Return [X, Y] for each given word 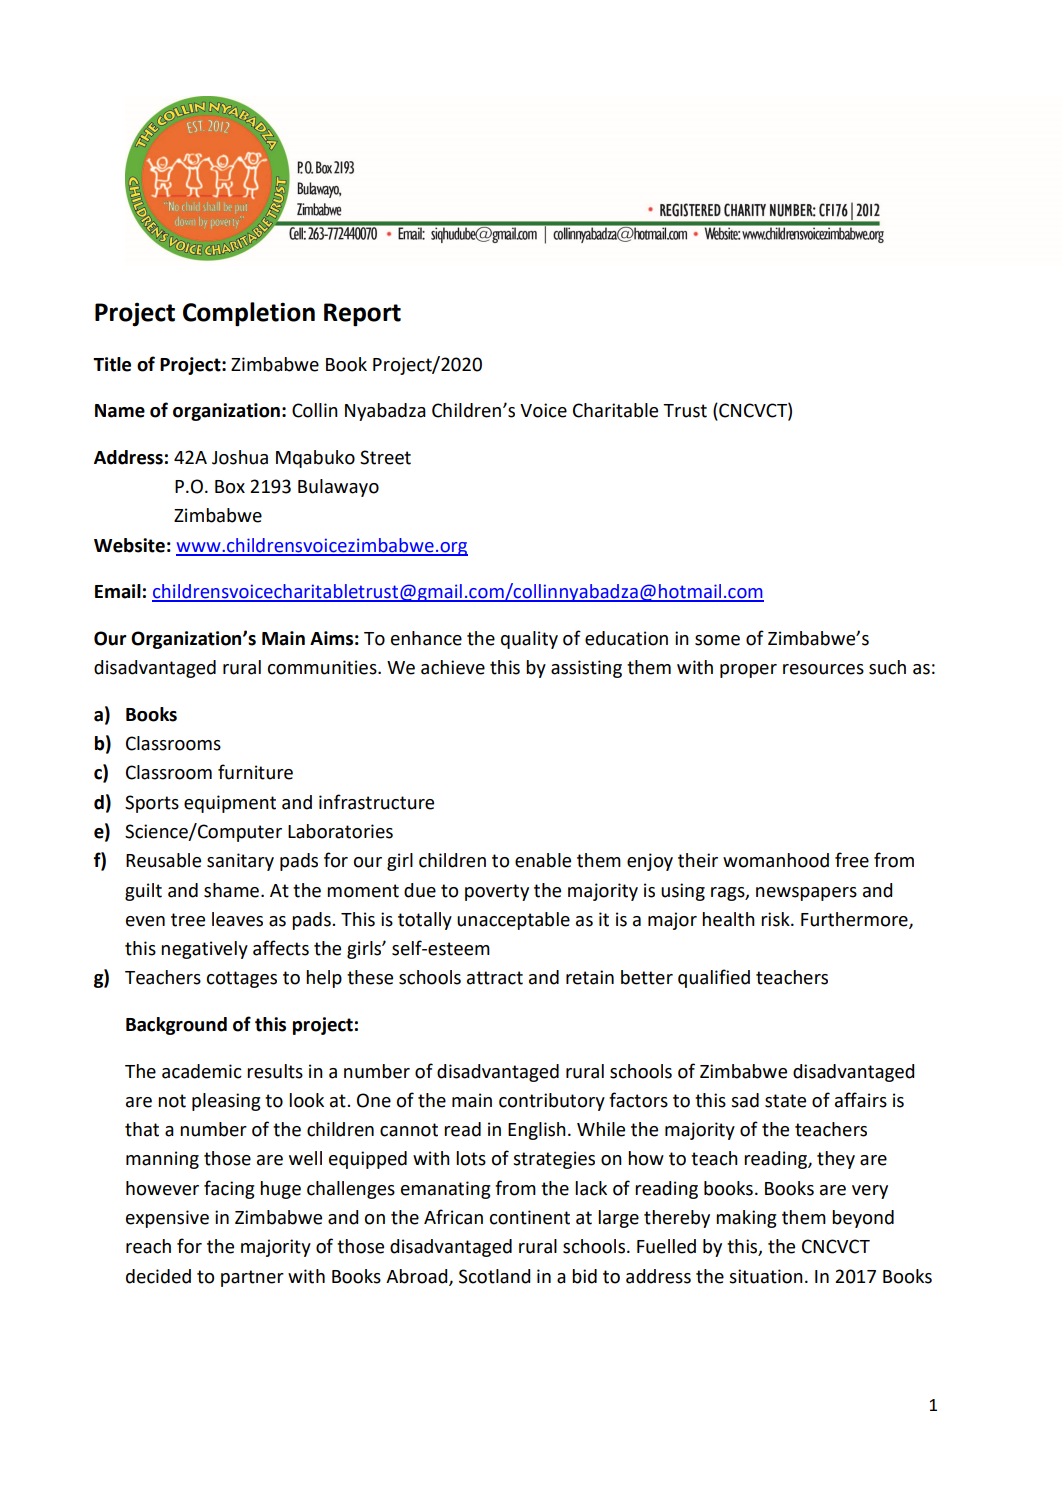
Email [118, 591]
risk [776, 919]
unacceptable [513, 921]
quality [529, 640]
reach [148, 1246]
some [717, 640]
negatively [204, 950]
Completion [249, 314]
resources [823, 669]
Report [362, 315]
